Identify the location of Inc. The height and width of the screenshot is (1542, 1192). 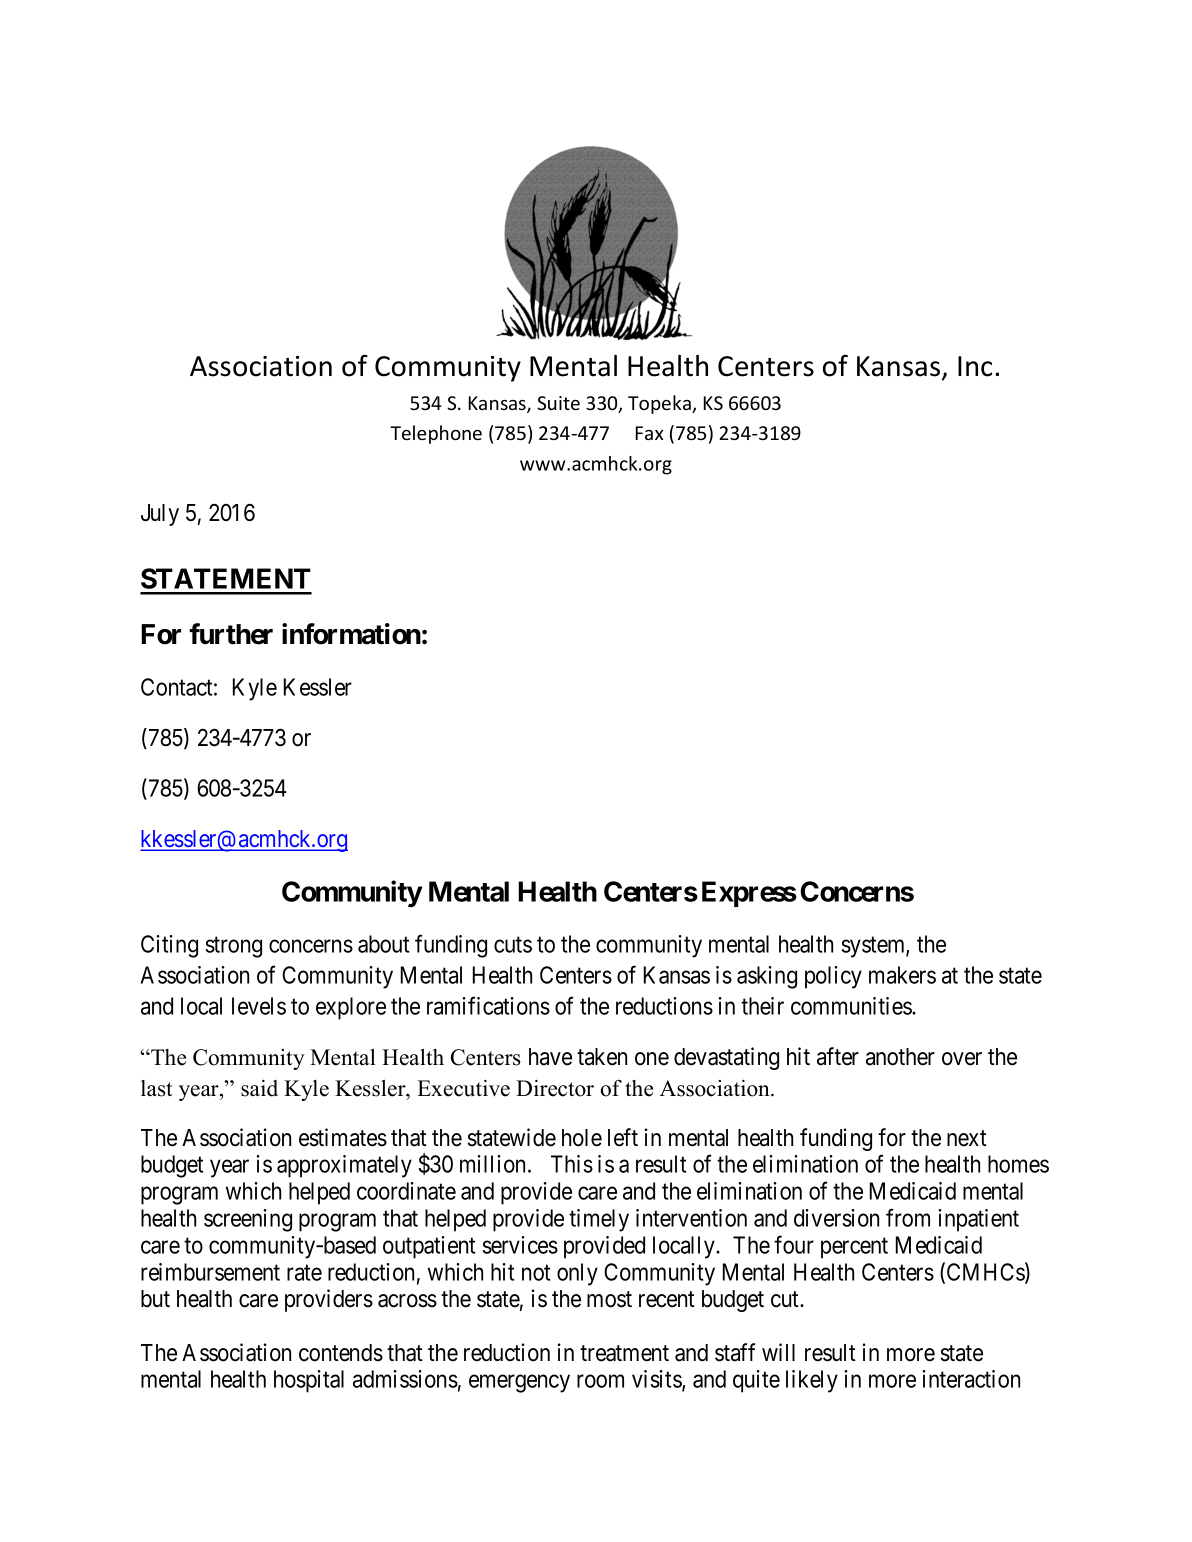
(975, 366).
